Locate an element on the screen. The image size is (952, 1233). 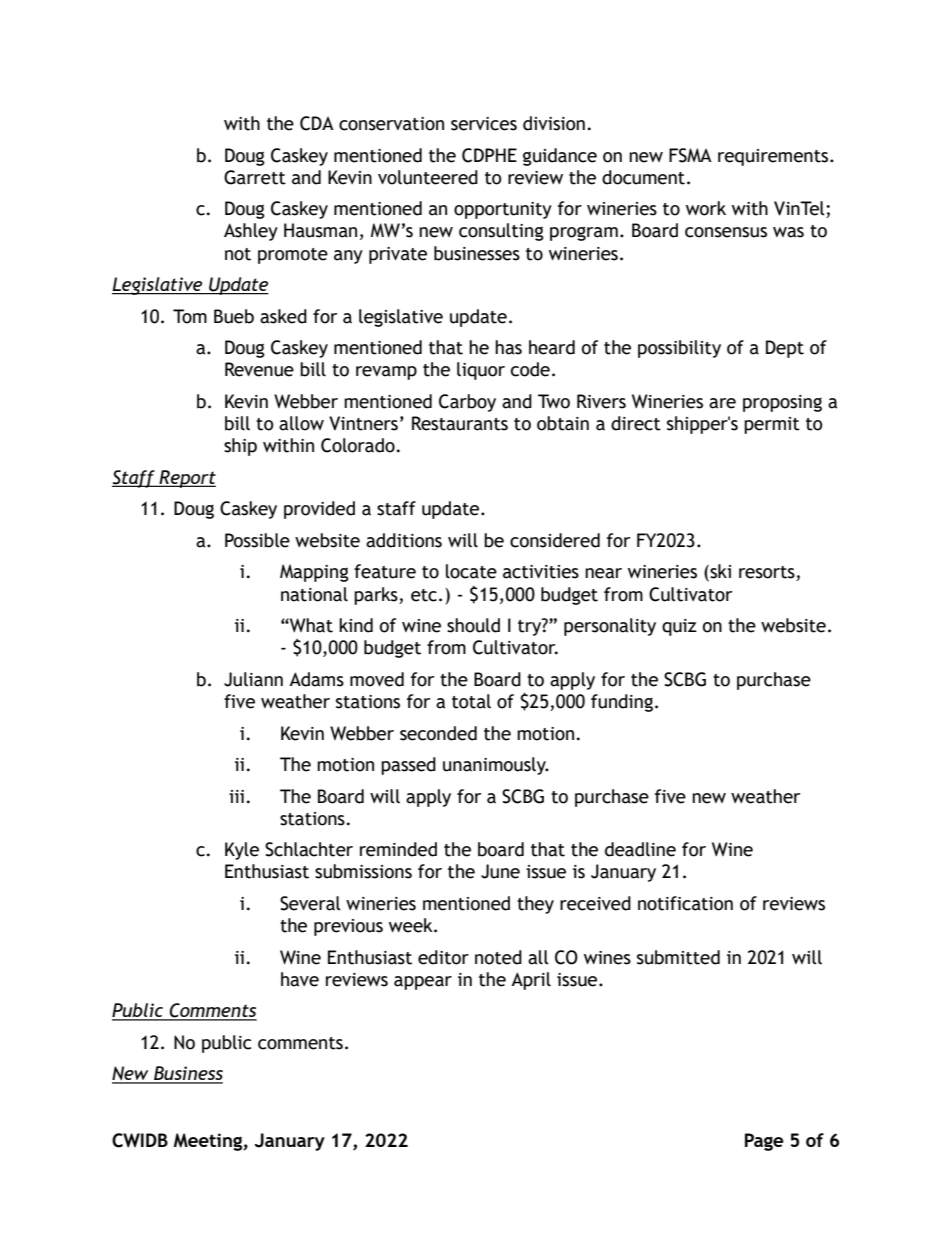
Revenue is located at coordinates (259, 369).
